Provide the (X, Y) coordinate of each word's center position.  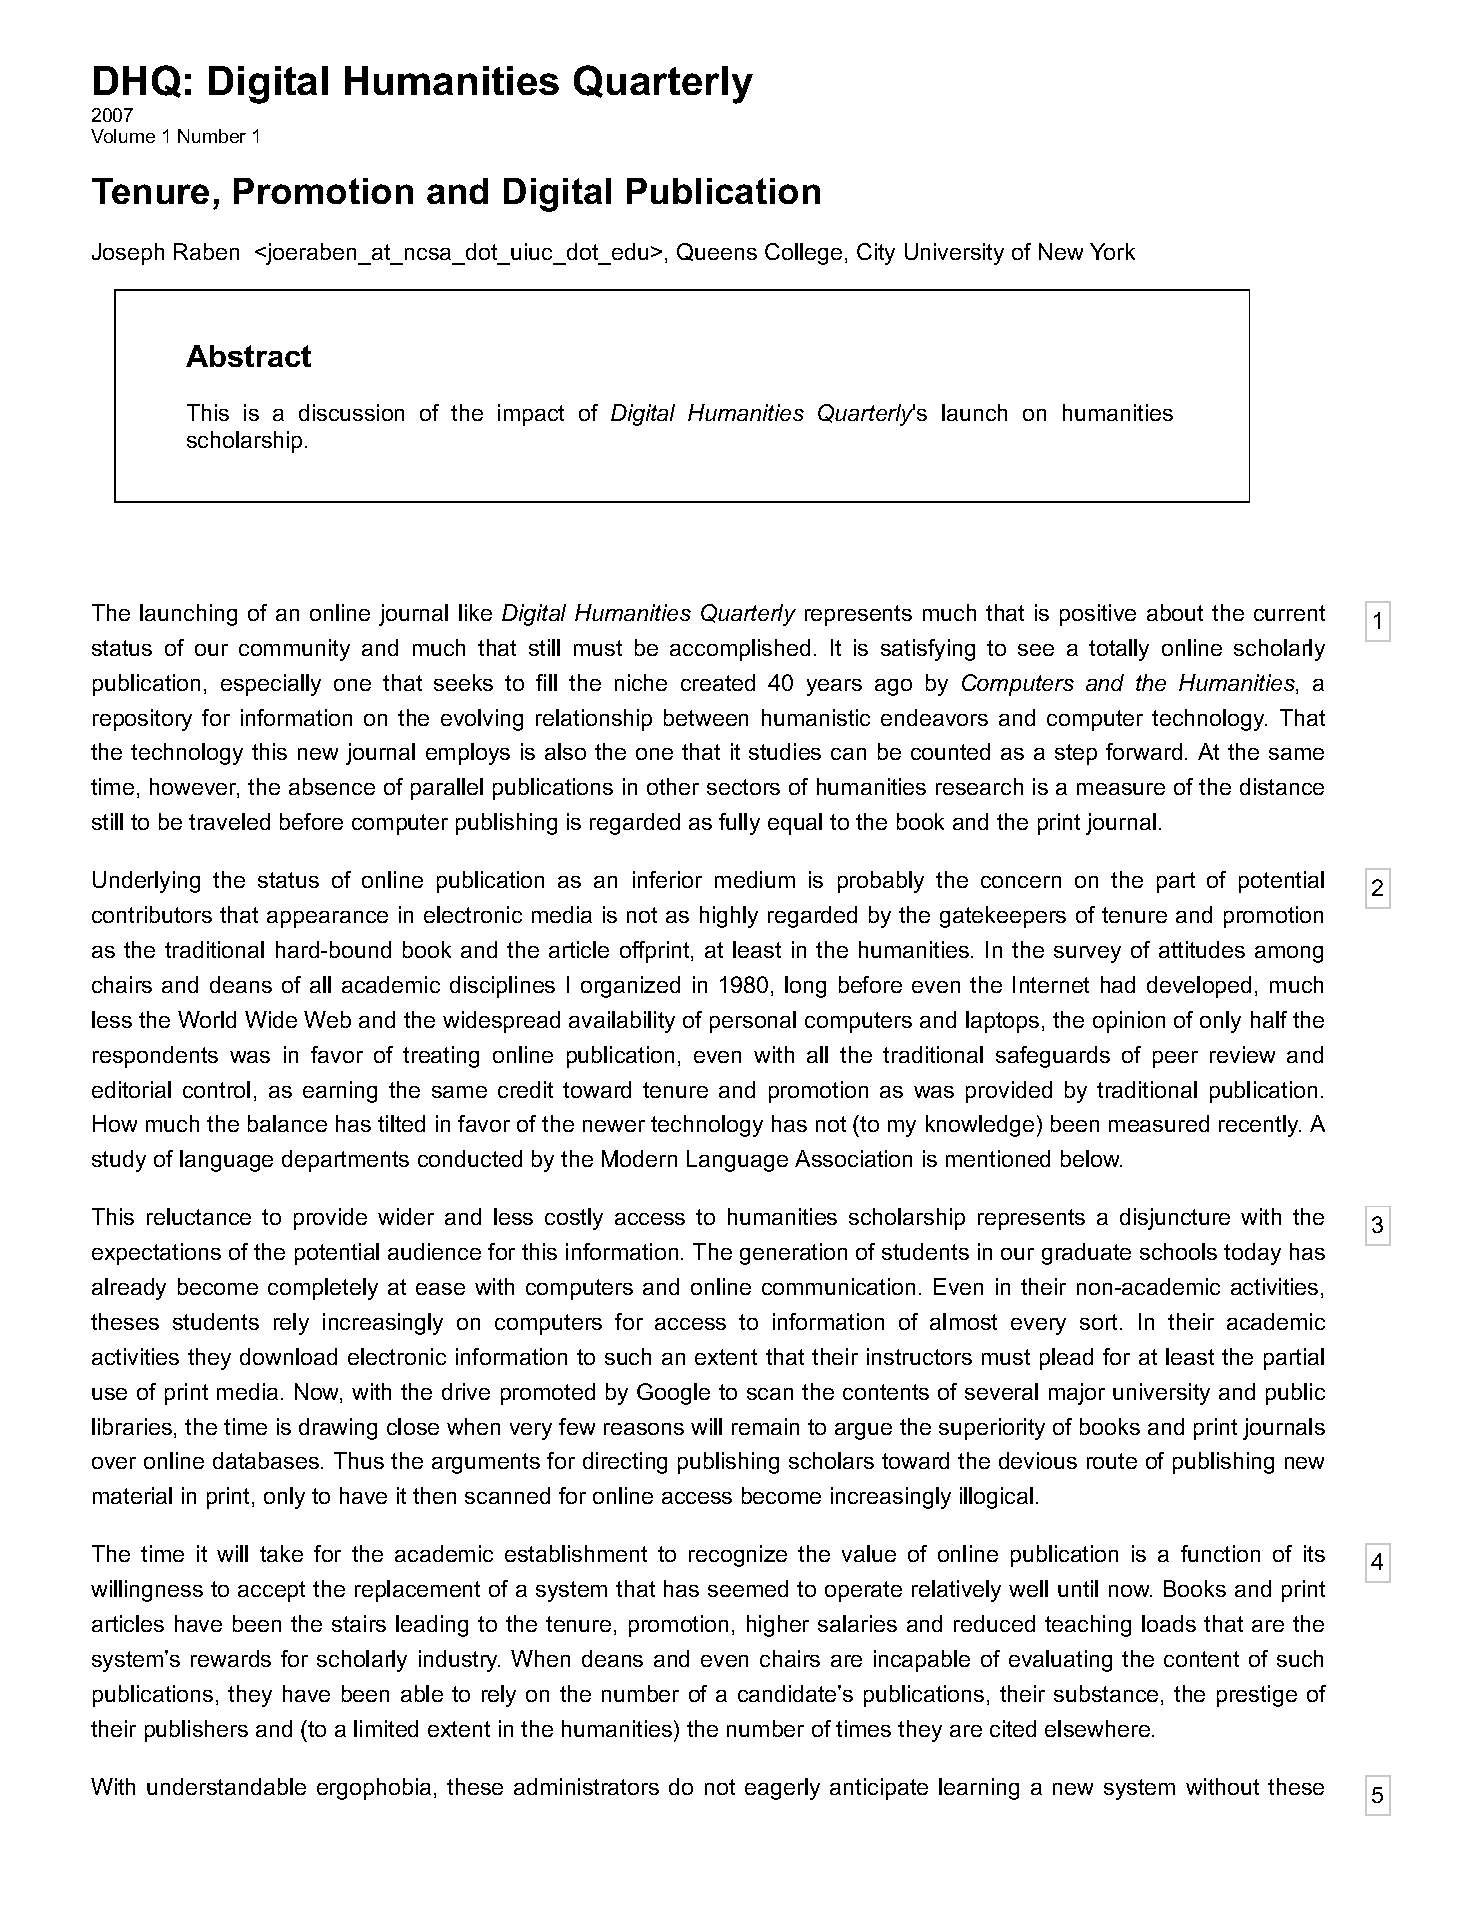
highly (729, 917)
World (207, 1019)
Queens (717, 252)
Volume (123, 136)
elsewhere (1097, 1728)
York (1112, 251)
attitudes (1202, 949)
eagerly (782, 1789)
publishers (196, 1731)
